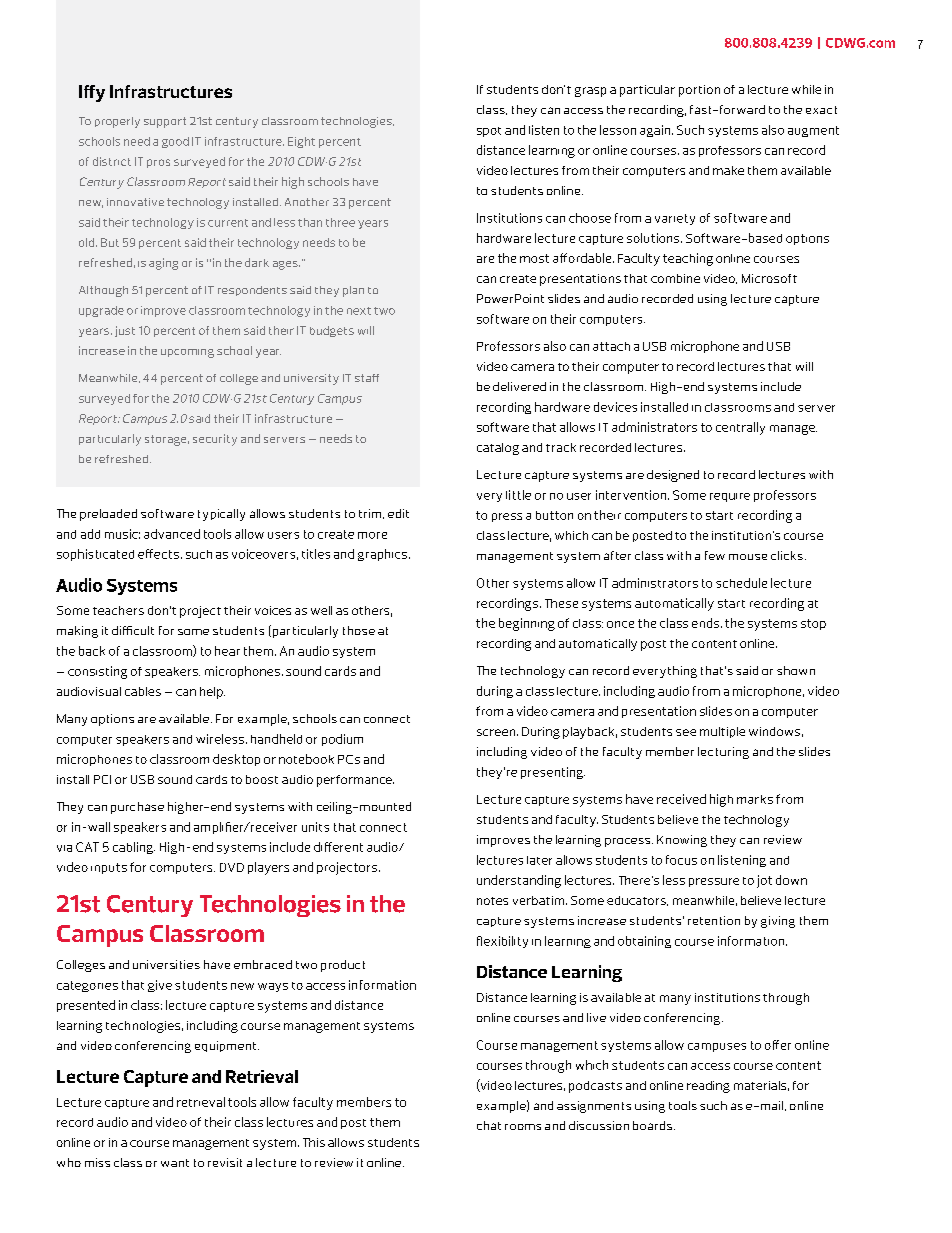  Describe the element at coordinates (527, 624) in the screenshot. I see `beginning` at that location.
